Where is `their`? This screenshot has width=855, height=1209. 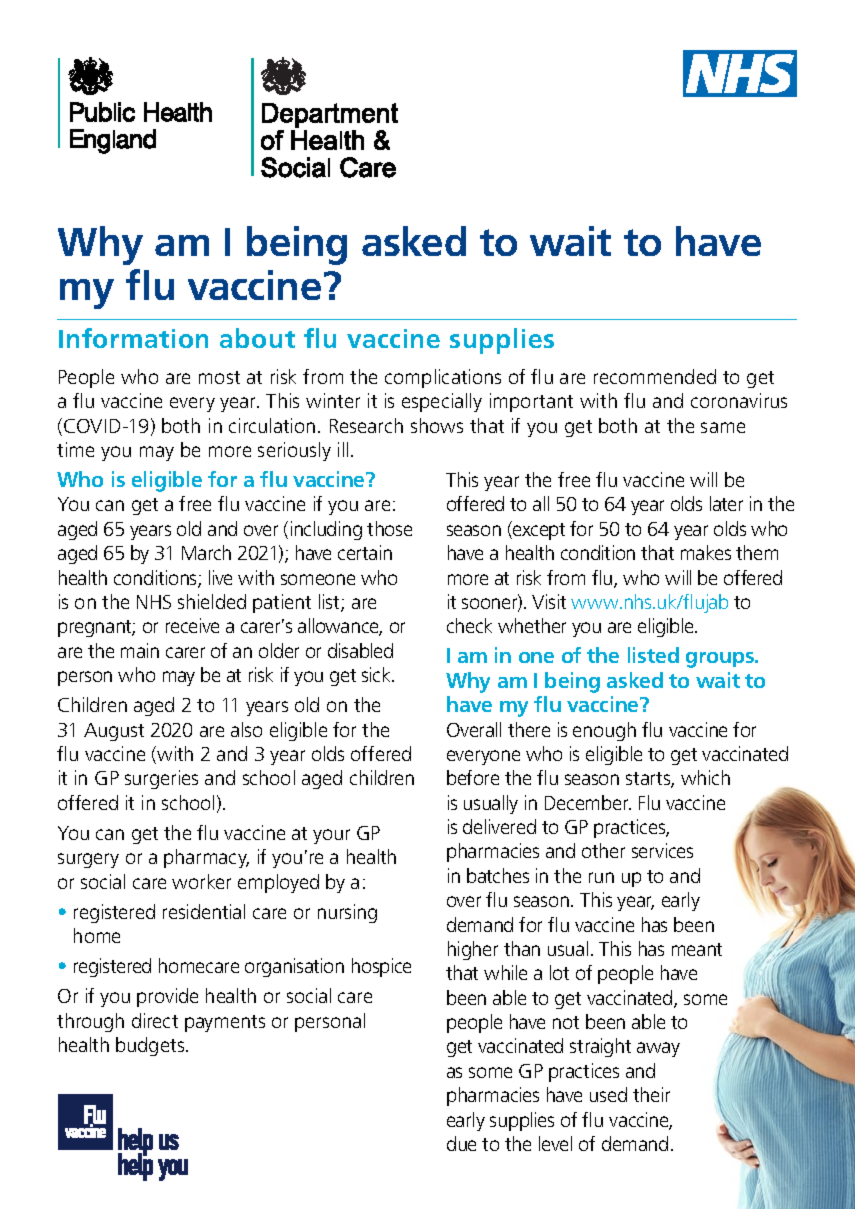
their is located at coordinates (651, 1094).
